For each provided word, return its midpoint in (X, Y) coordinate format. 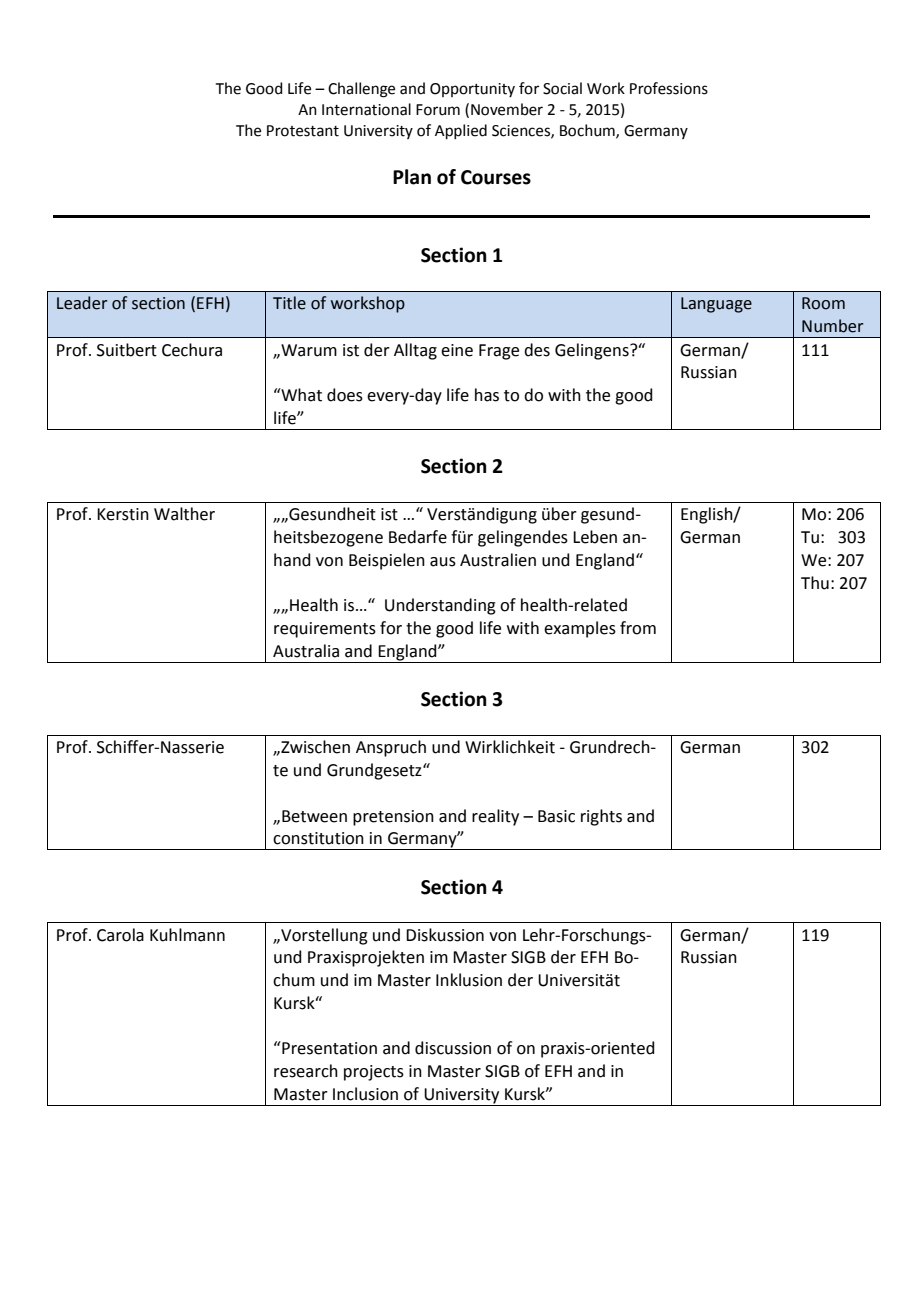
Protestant (303, 131)
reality (495, 817)
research (306, 1071)
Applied (461, 131)
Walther (184, 514)
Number (832, 326)
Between (314, 816)
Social (562, 88)
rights (601, 817)
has (487, 395)
